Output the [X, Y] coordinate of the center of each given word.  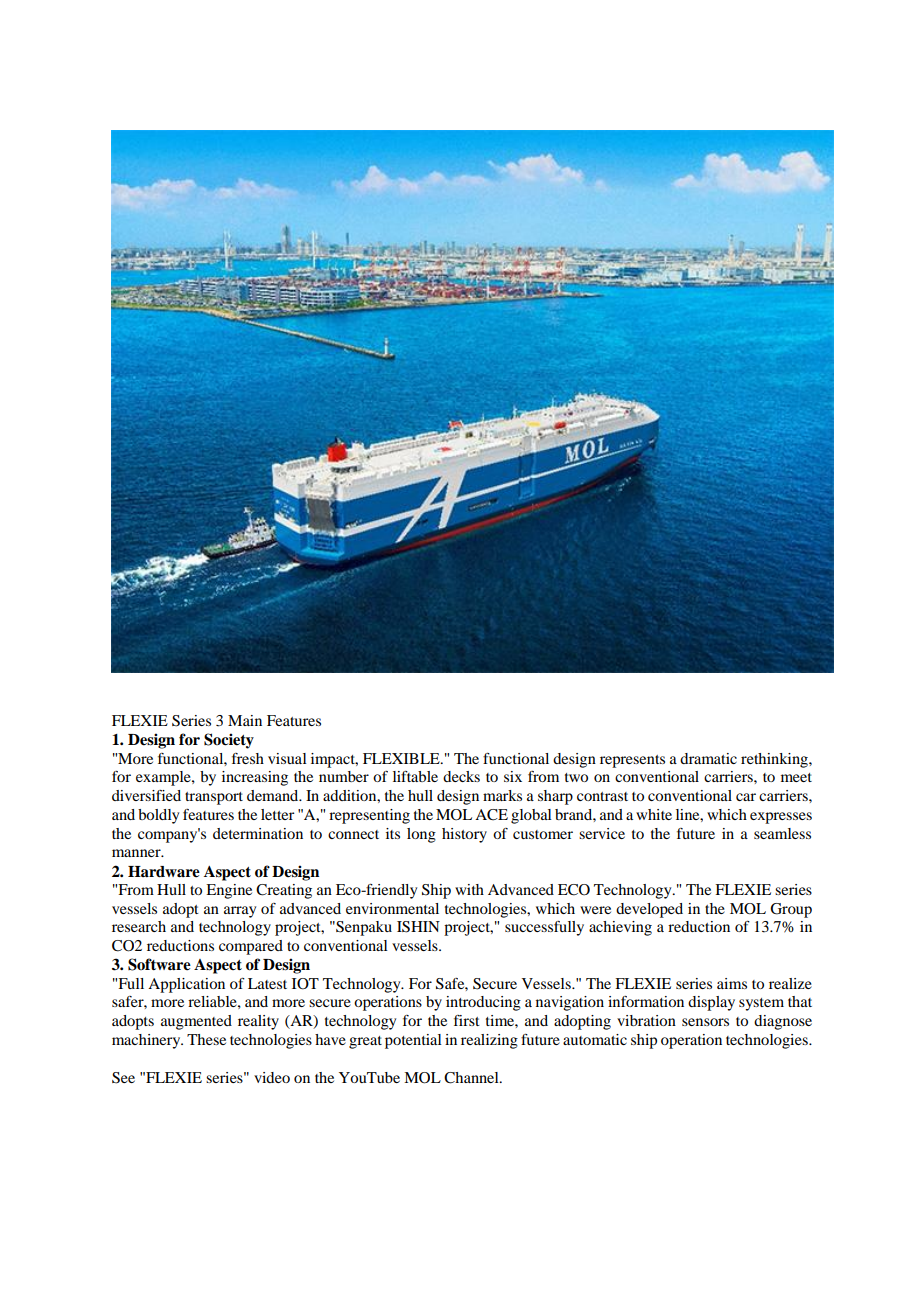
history [464, 835]
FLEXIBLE [402, 758]
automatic [595, 1039]
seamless [782, 833]
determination [258, 833]
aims [732, 983]
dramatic [708, 758]
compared [251, 947]
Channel [472, 1078]
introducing [483, 1003]
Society [229, 741]
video [272, 1077]
